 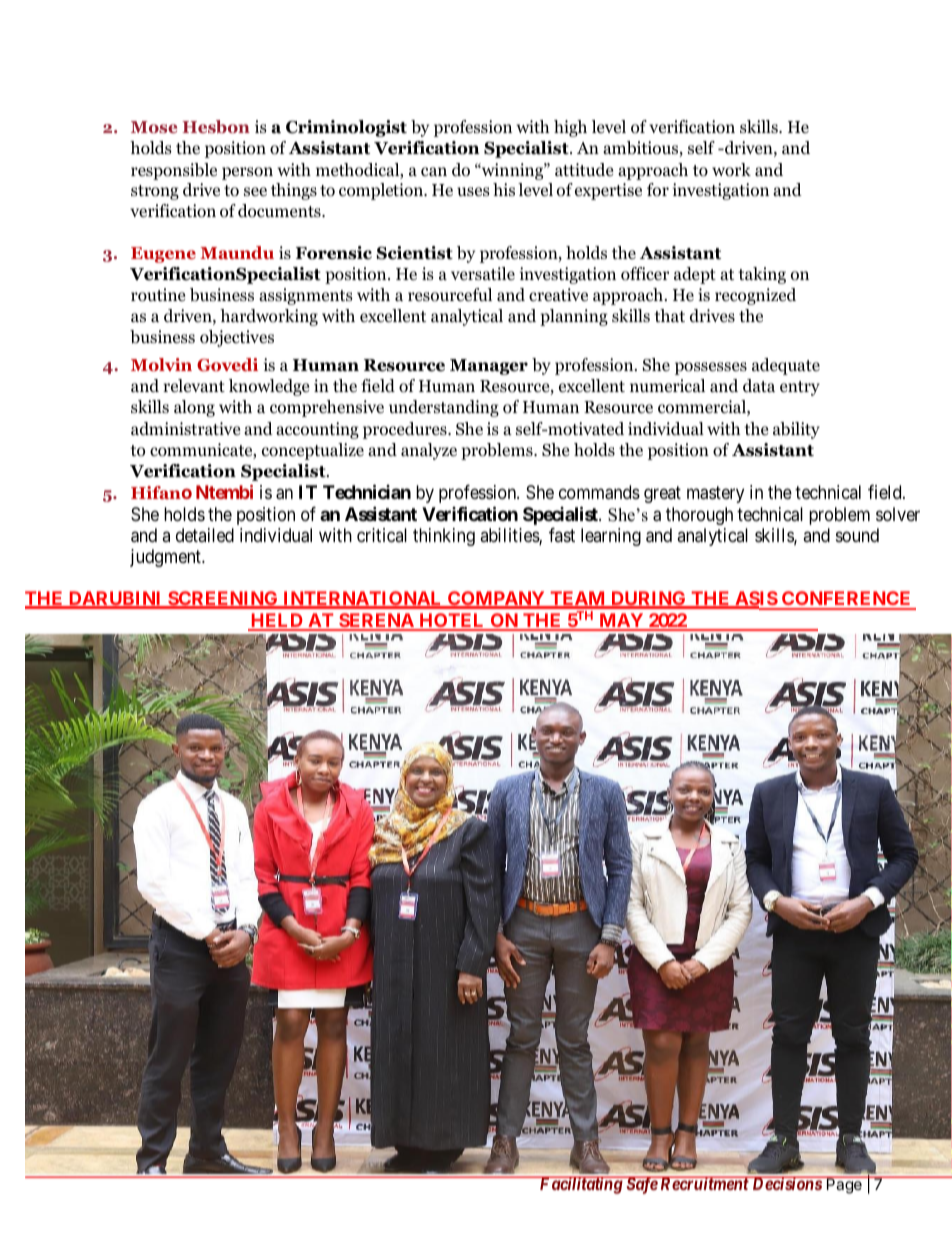 I want to click on Manager, so click(x=489, y=367).
